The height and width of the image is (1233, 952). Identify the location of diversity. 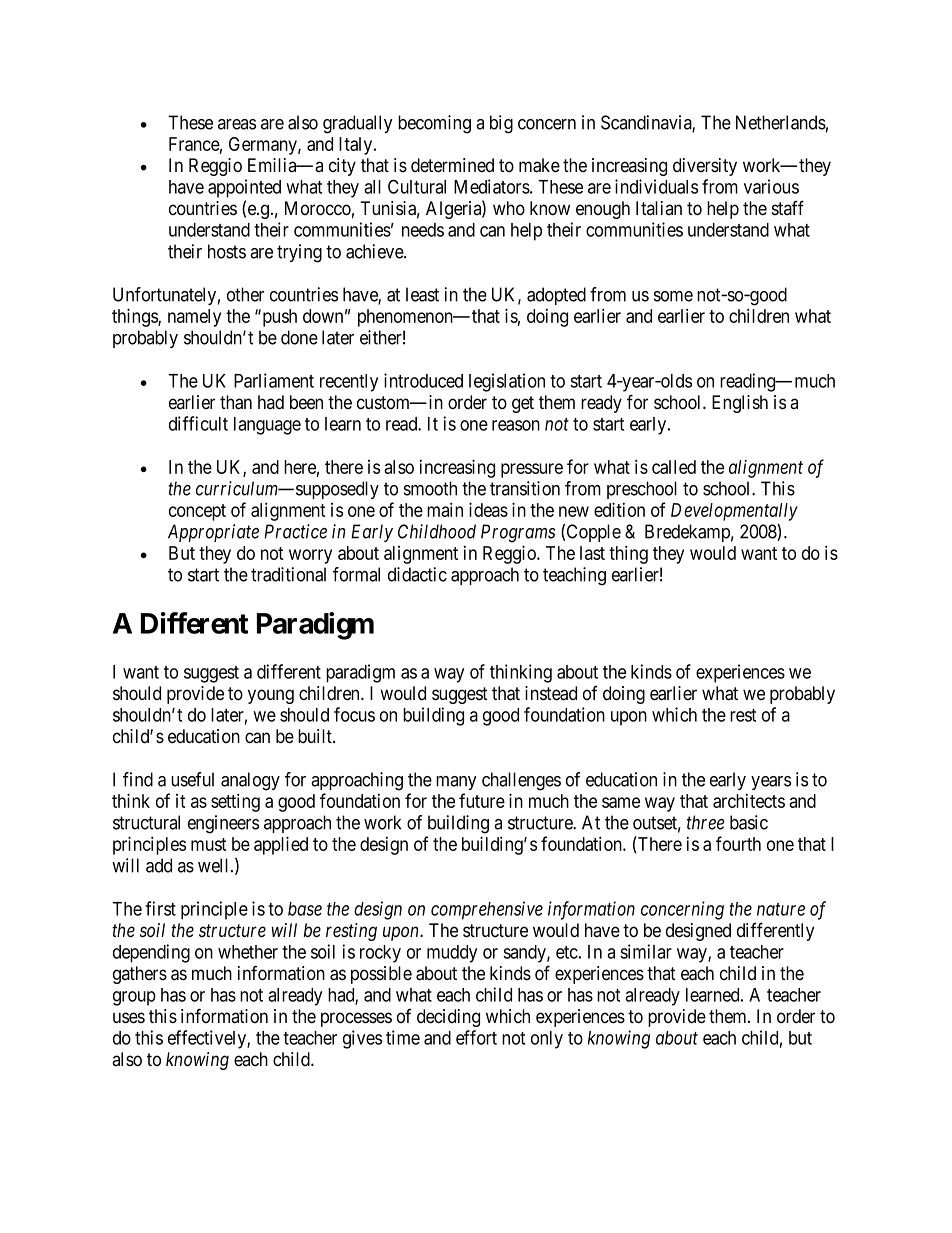
(705, 167).
